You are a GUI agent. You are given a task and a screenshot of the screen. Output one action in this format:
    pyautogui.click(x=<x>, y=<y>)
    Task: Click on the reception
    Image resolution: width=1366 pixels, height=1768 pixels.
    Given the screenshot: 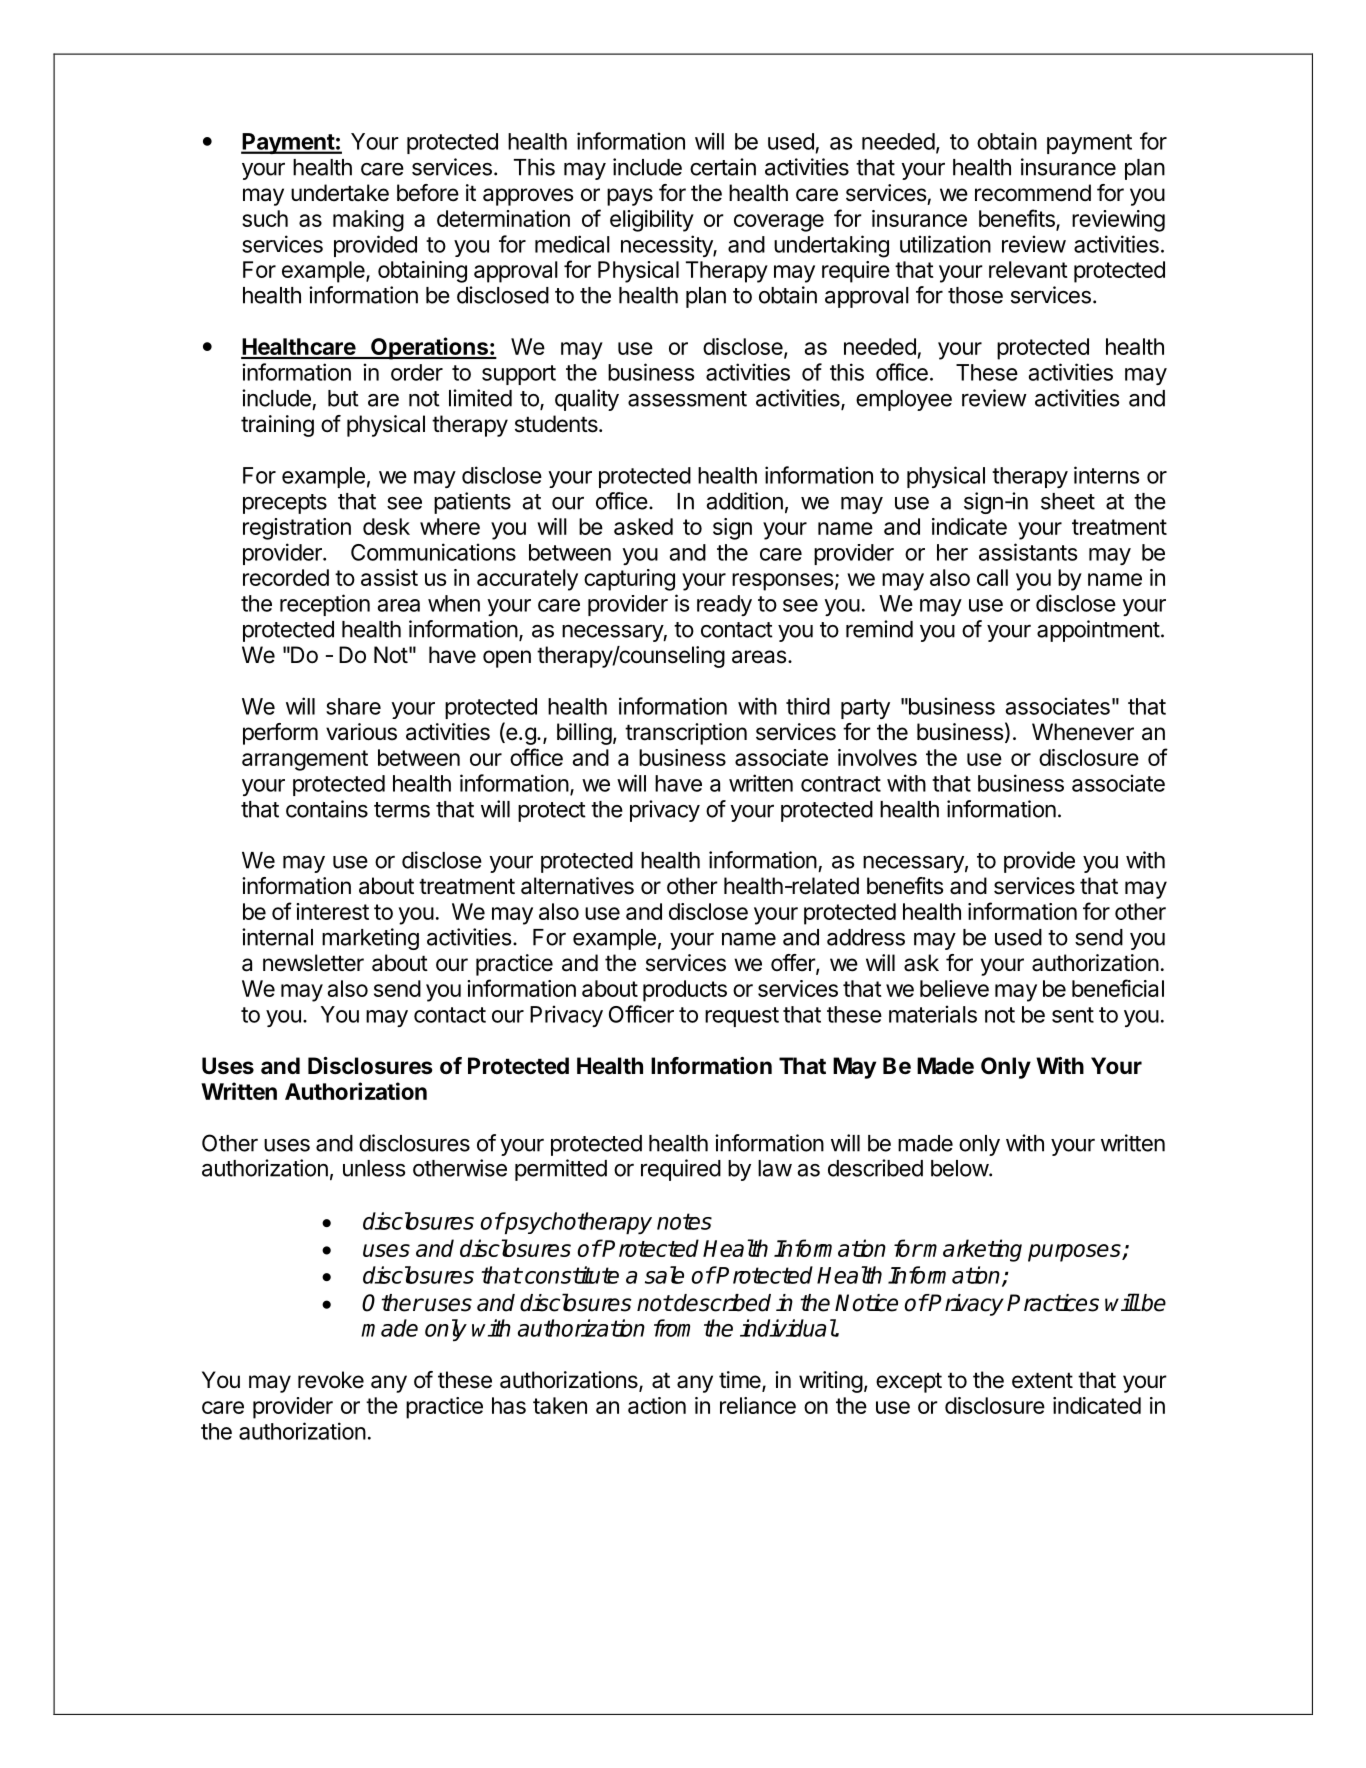 What is the action you would take?
    pyautogui.click(x=325, y=605)
